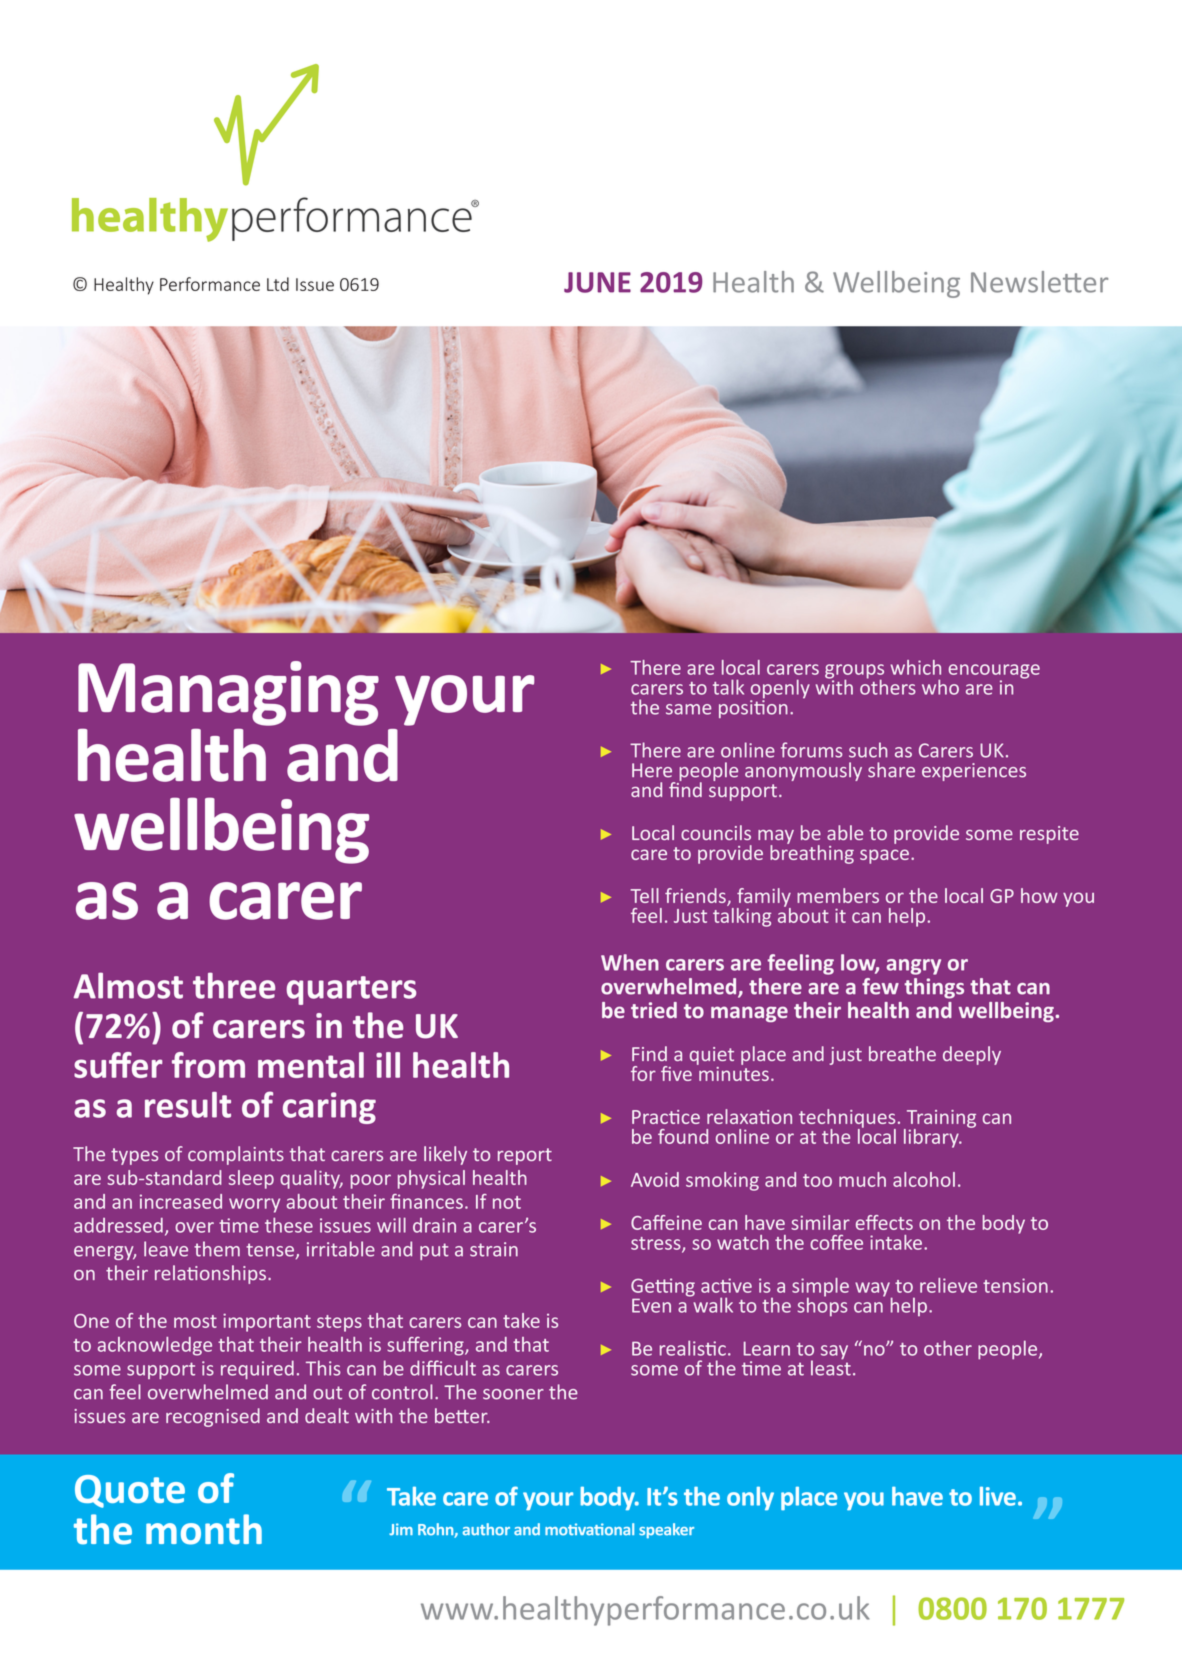 Image resolution: width=1182 pixels, height=1671 pixels. What do you see at coordinates (597, 282) in the page?
I see `JUNE` at bounding box center [597, 282].
